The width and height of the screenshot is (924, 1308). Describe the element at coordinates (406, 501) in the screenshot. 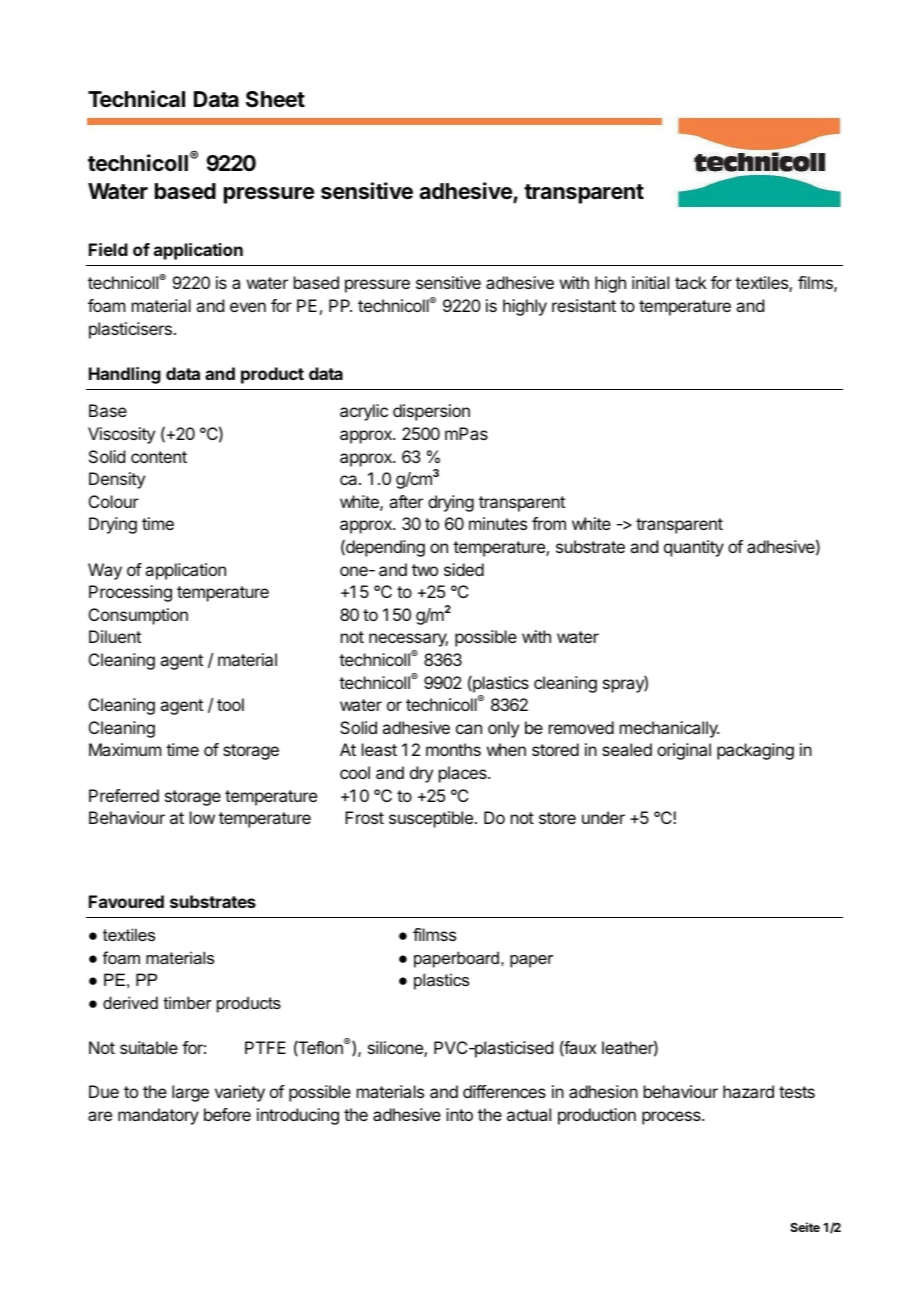

I see `after` at that location.
